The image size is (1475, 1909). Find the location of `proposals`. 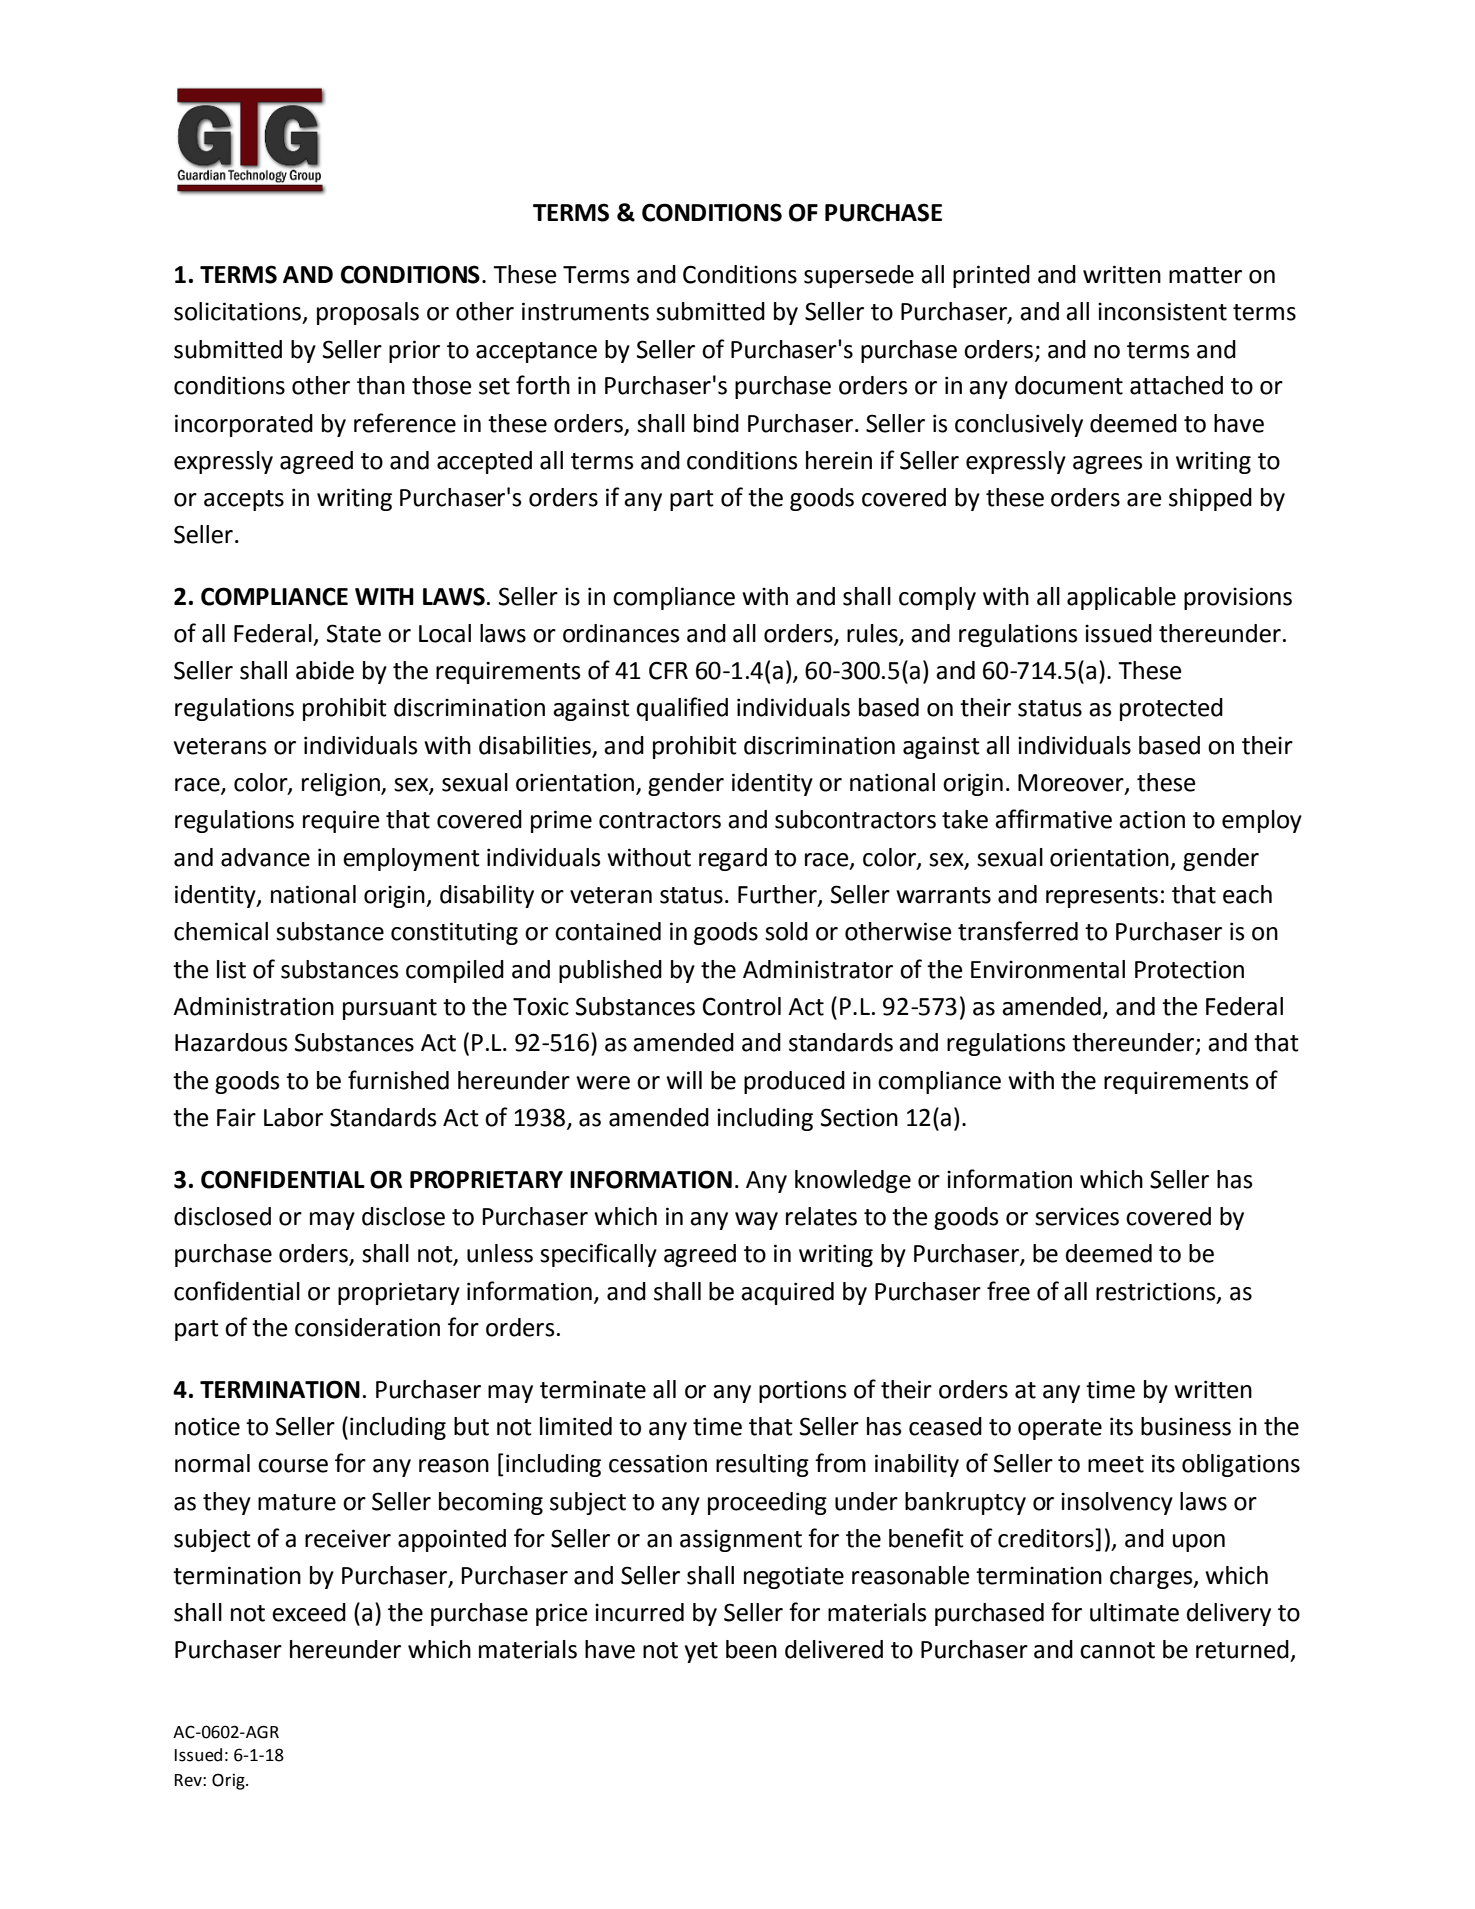

proposals is located at coordinates (368, 313).
